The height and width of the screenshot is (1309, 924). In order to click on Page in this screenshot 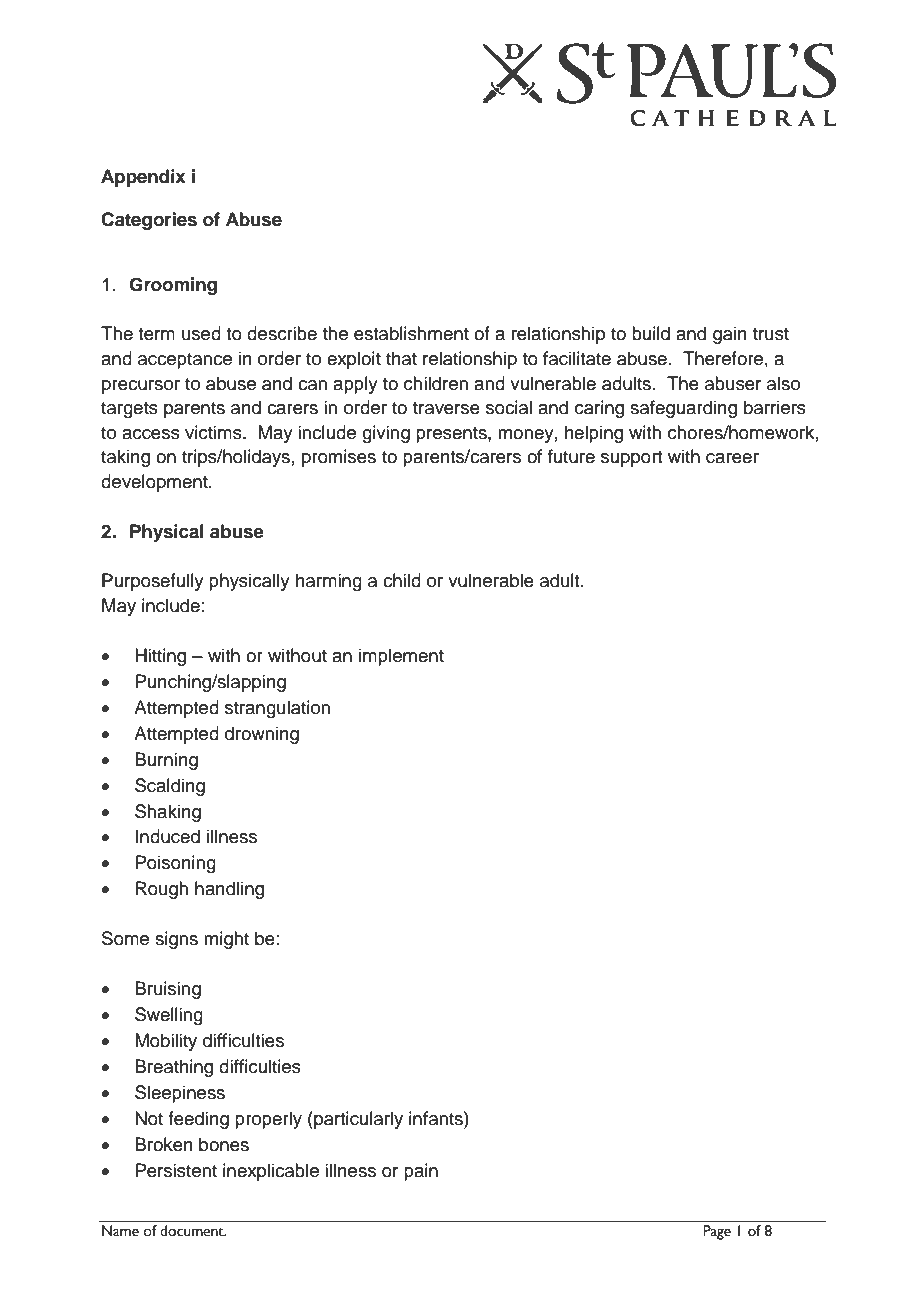, I will do `click(717, 1232)`.
